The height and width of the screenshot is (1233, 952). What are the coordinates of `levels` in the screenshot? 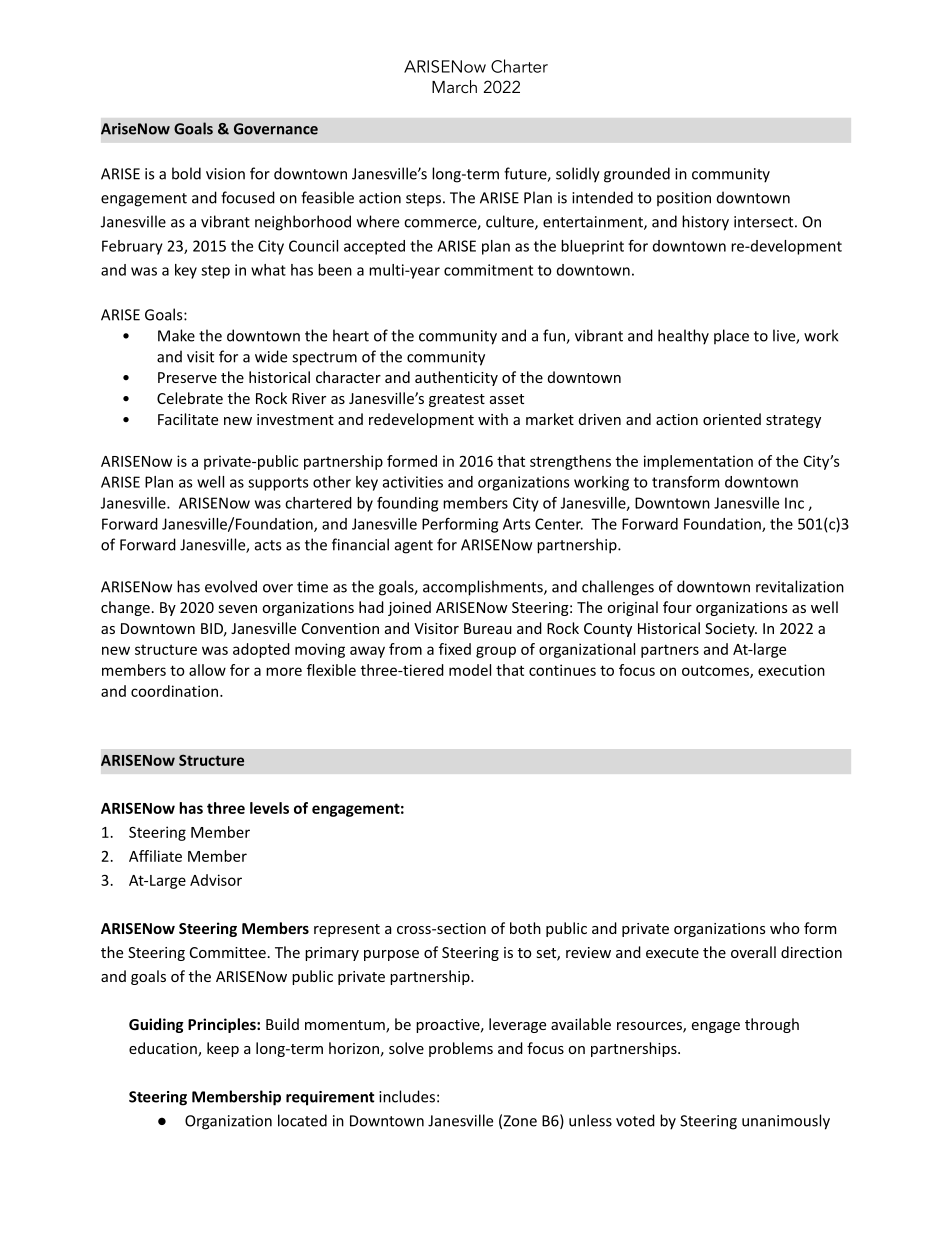 It's located at (269, 808).
